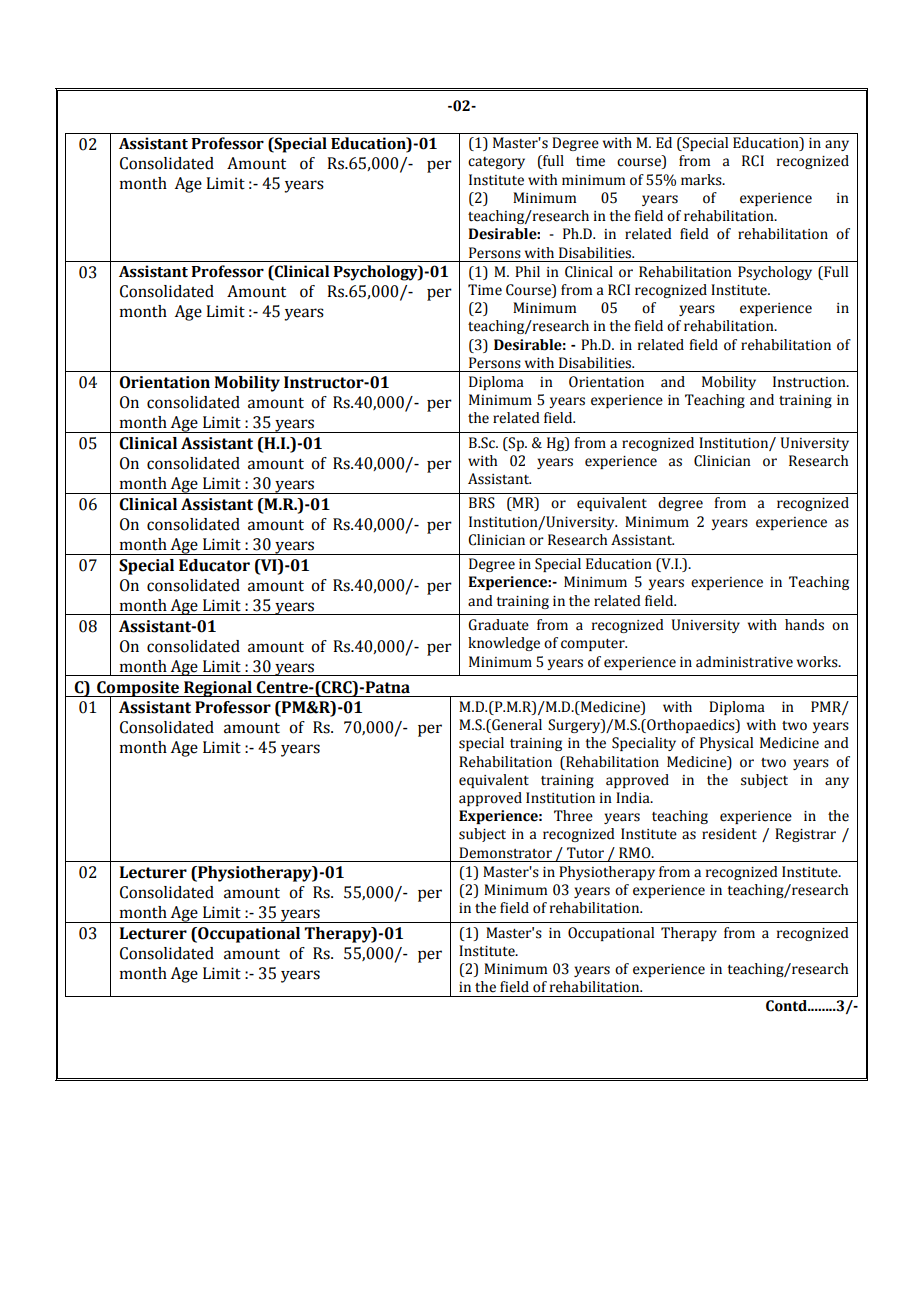 This document has width=924, height=1308. I want to click on Graduate, so click(498, 625).
